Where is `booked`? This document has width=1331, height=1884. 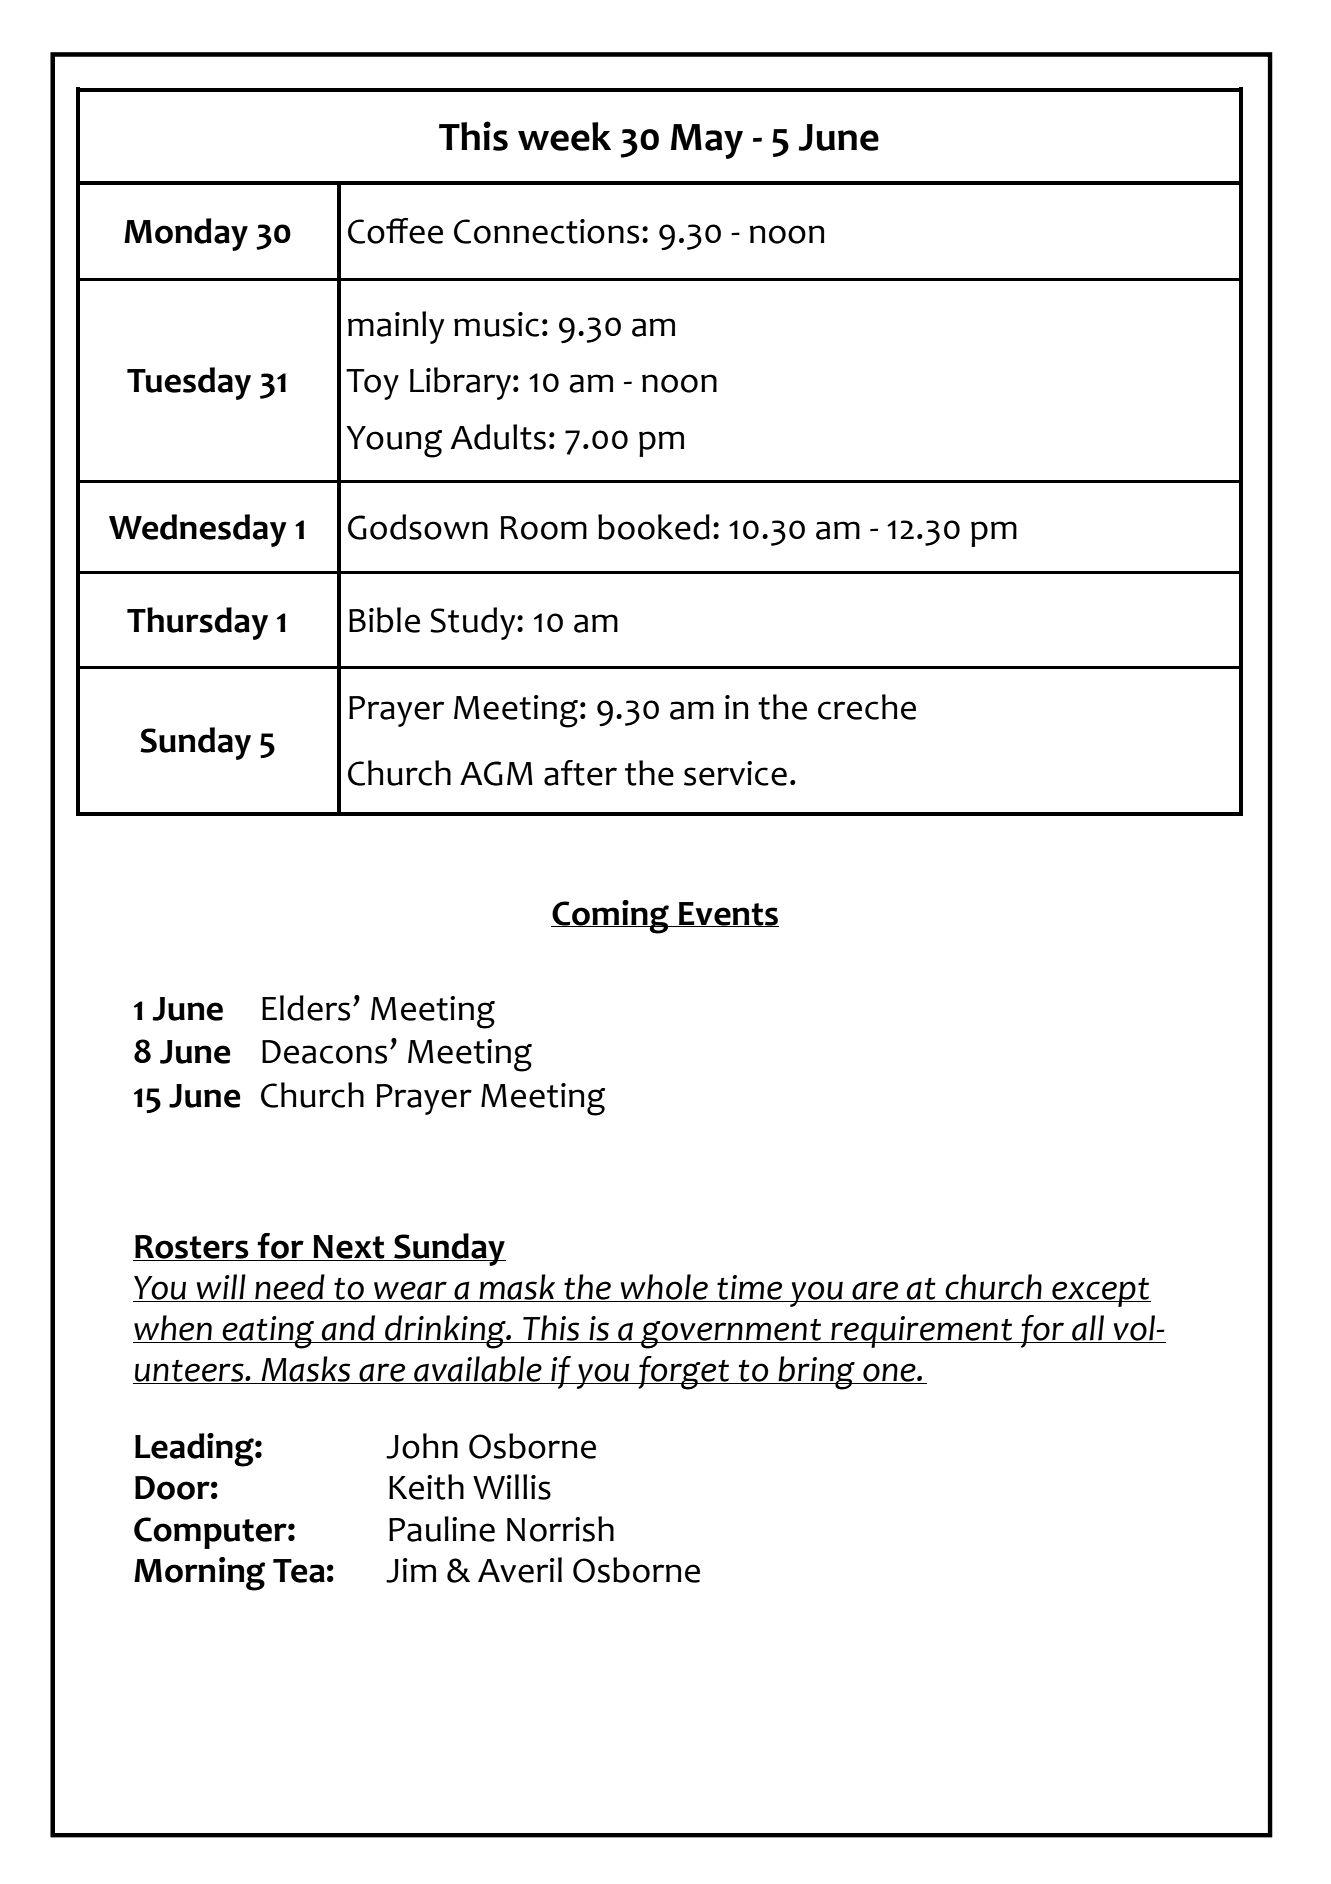 booked is located at coordinates (654, 527).
